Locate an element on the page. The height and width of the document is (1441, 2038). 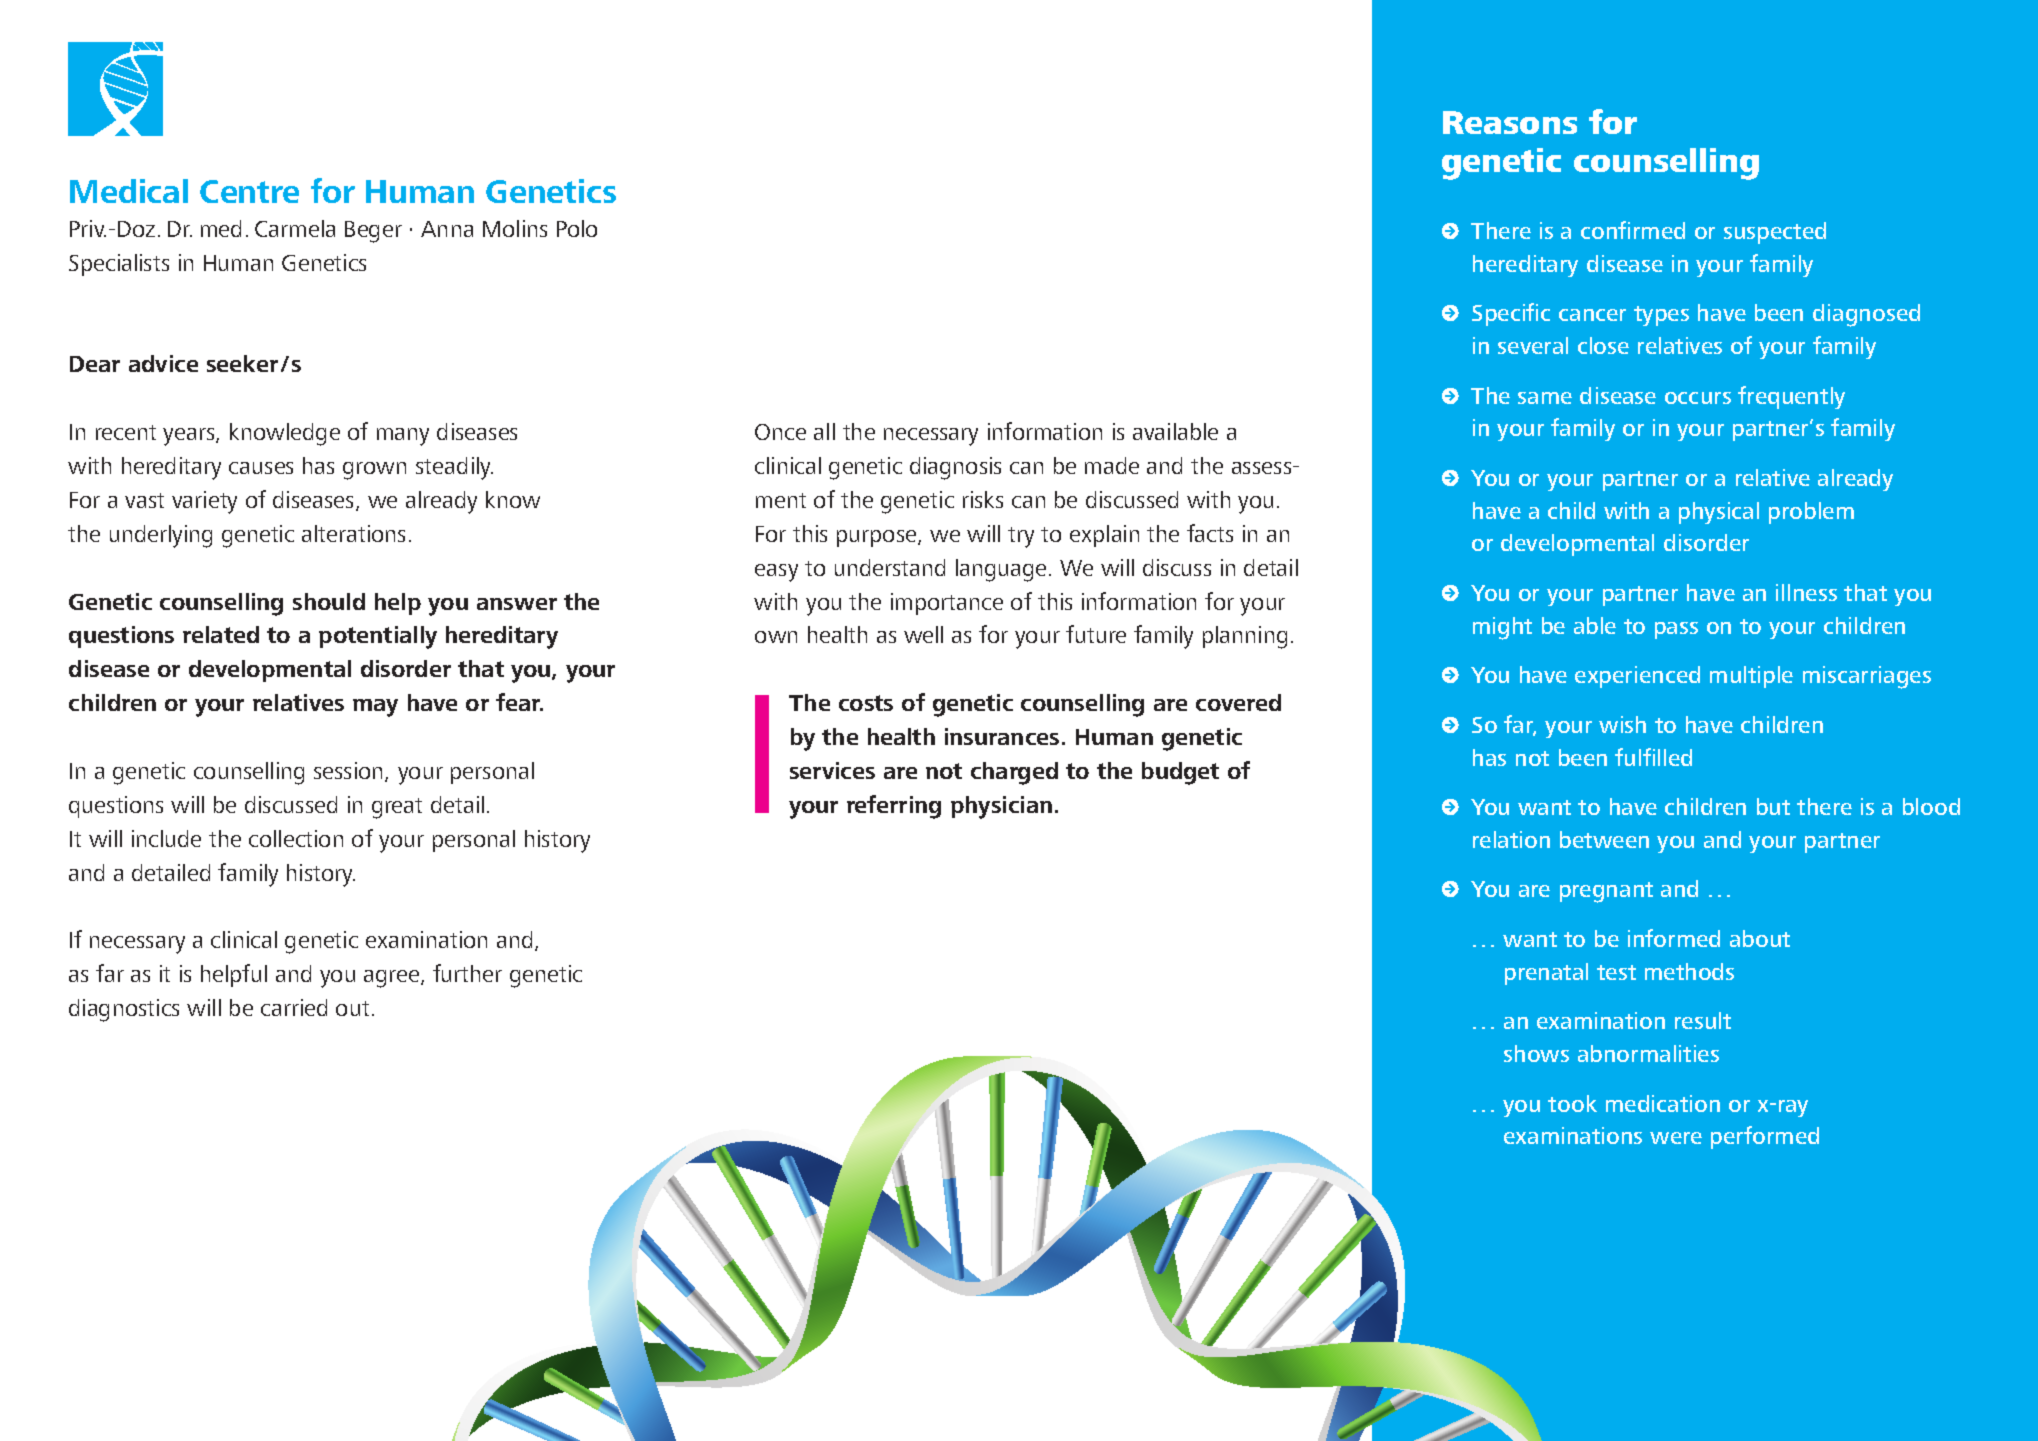
close is located at coordinates (1603, 345).
